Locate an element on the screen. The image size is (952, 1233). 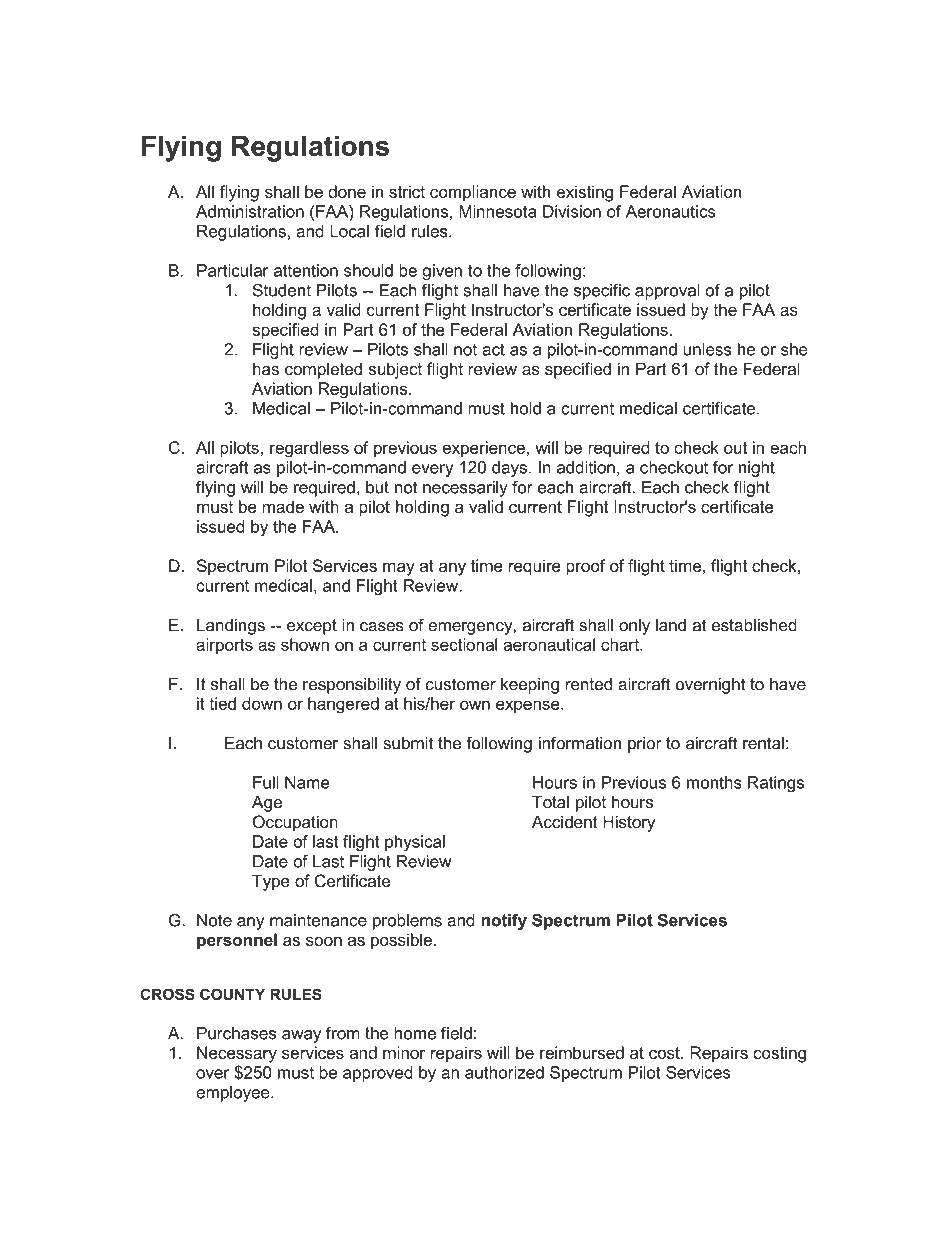
Total is located at coordinates (550, 802).
